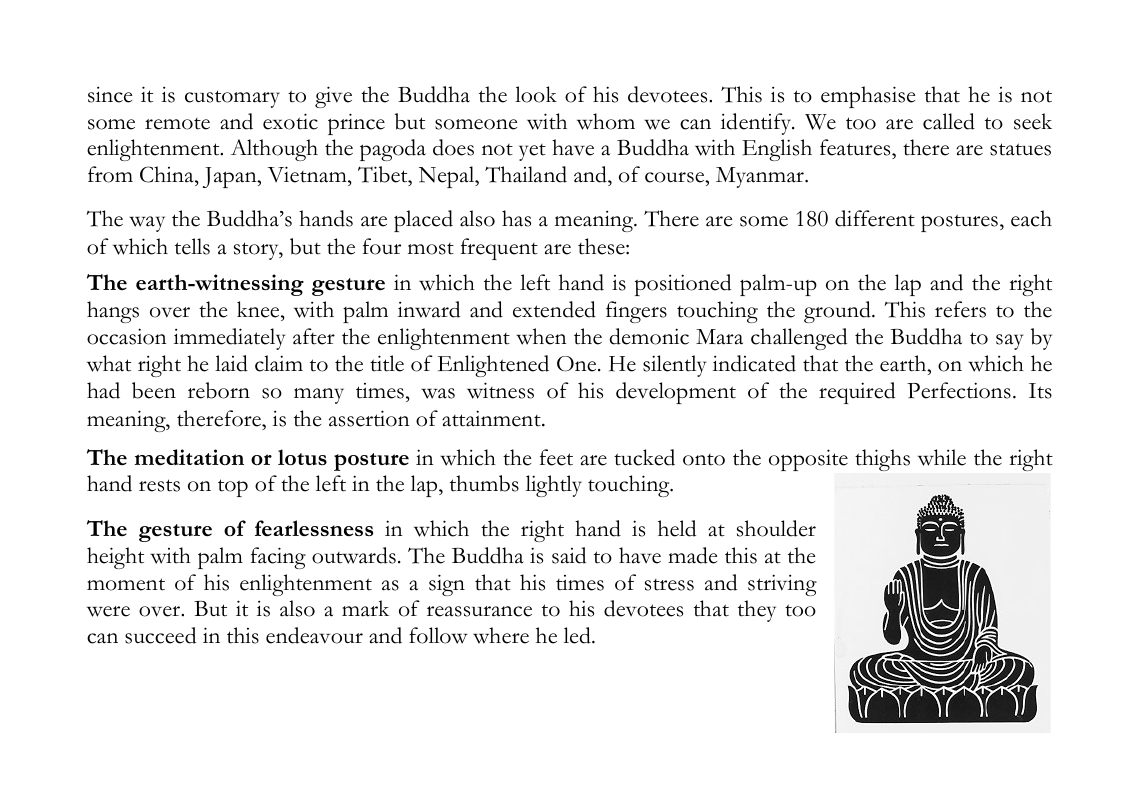 The width and height of the image is (1139, 803). I want to click on frequent, so click(499, 249).
